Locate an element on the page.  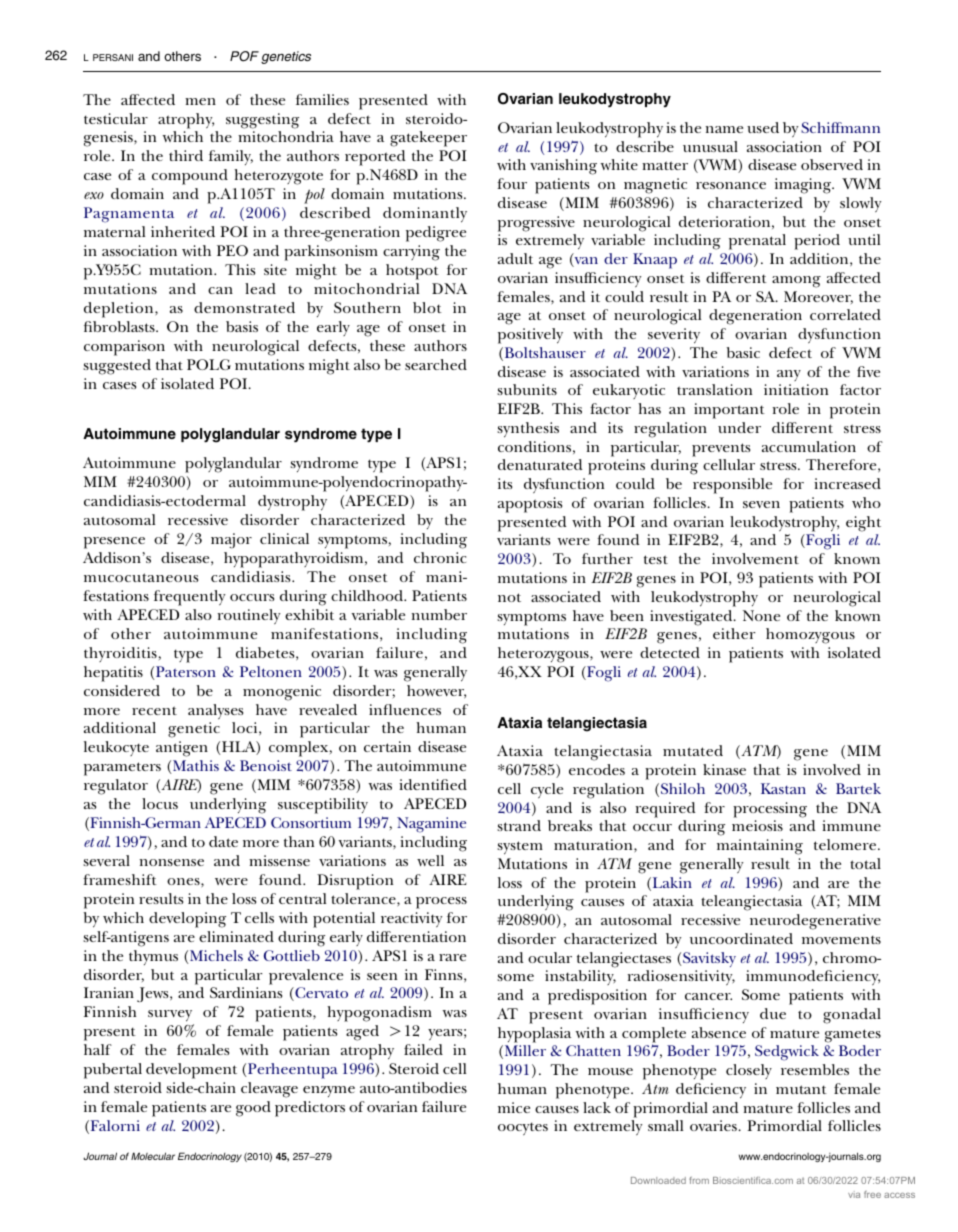
used is located at coordinates (763, 127).
